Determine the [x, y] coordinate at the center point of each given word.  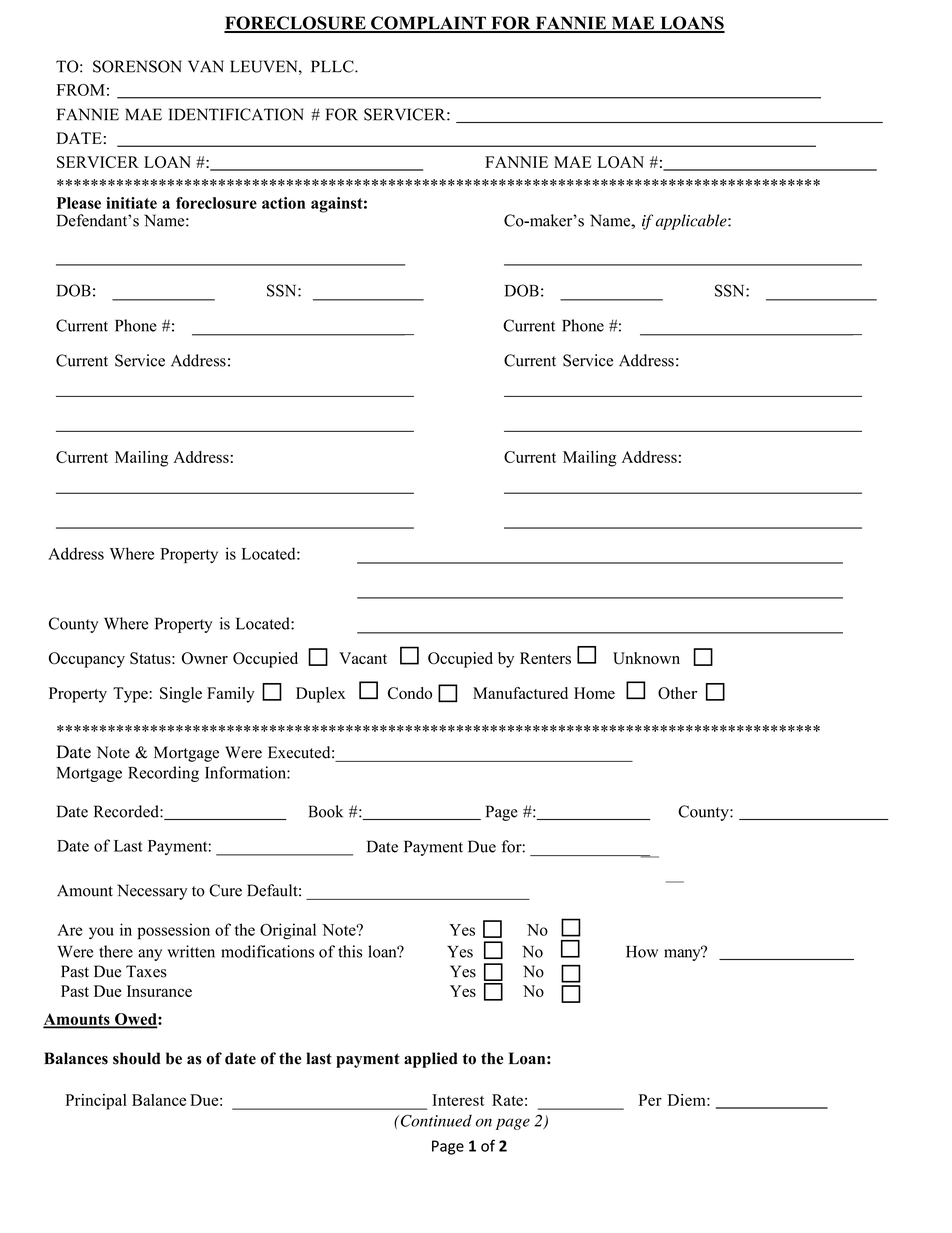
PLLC [333, 66]
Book [326, 811]
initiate [131, 203]
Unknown [646, 658]
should [137, 1058]
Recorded [127, 811]
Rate [507, 1100]
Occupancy [87, 660]
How [642, 952]
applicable [692, 222]
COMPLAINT [428, 24]
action [283, 203]
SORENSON [137, 66]
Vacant [363, 658]
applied [431, 1060]
